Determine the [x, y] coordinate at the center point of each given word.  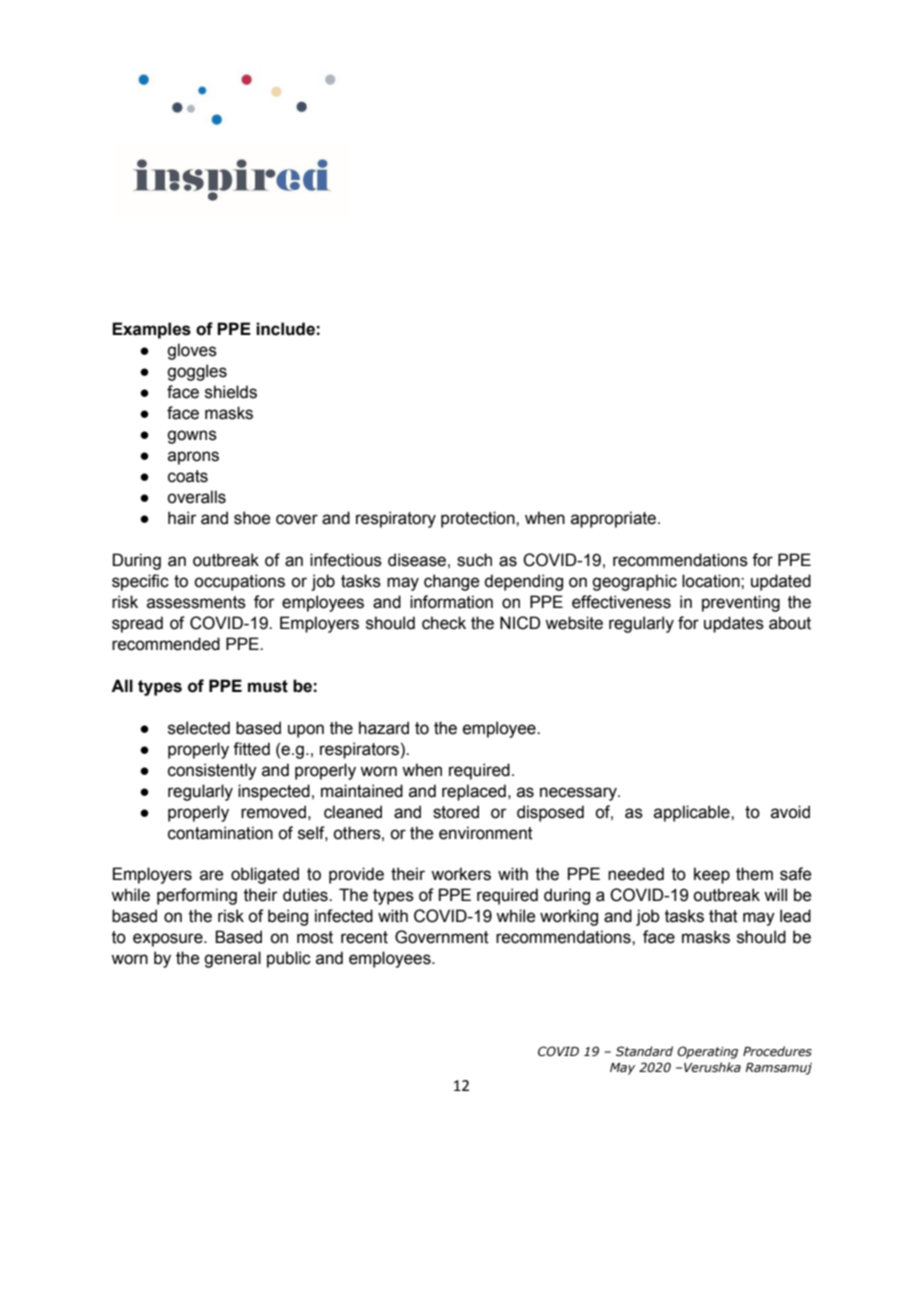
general [232, 959]
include [285, 329]
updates [734, 624]
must [268, 686]
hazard [384, 728]
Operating [707, 1052]
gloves [192, 351]
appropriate [615, 519]
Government [442, 937]
